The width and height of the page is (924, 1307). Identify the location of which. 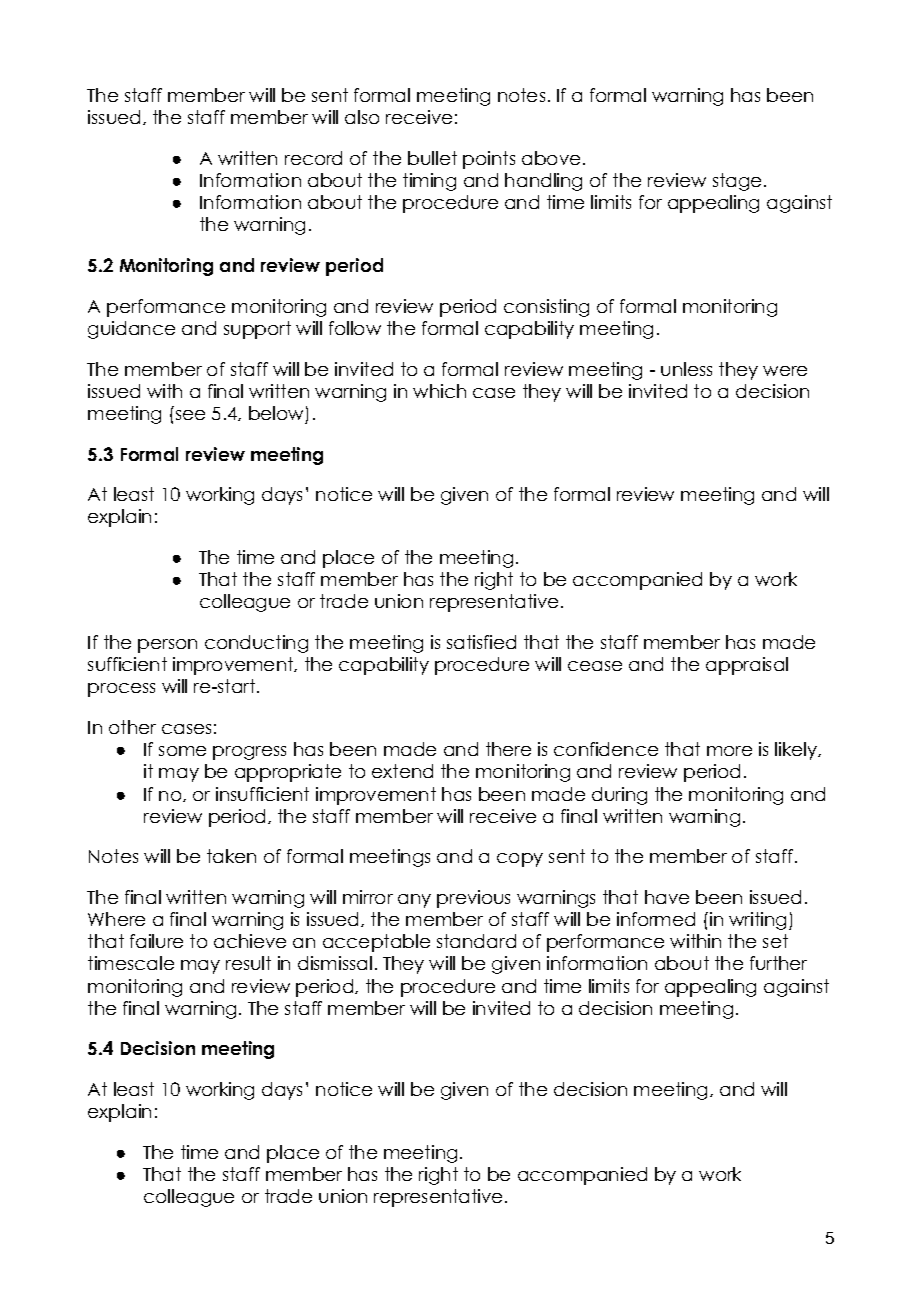
(439, 391).
